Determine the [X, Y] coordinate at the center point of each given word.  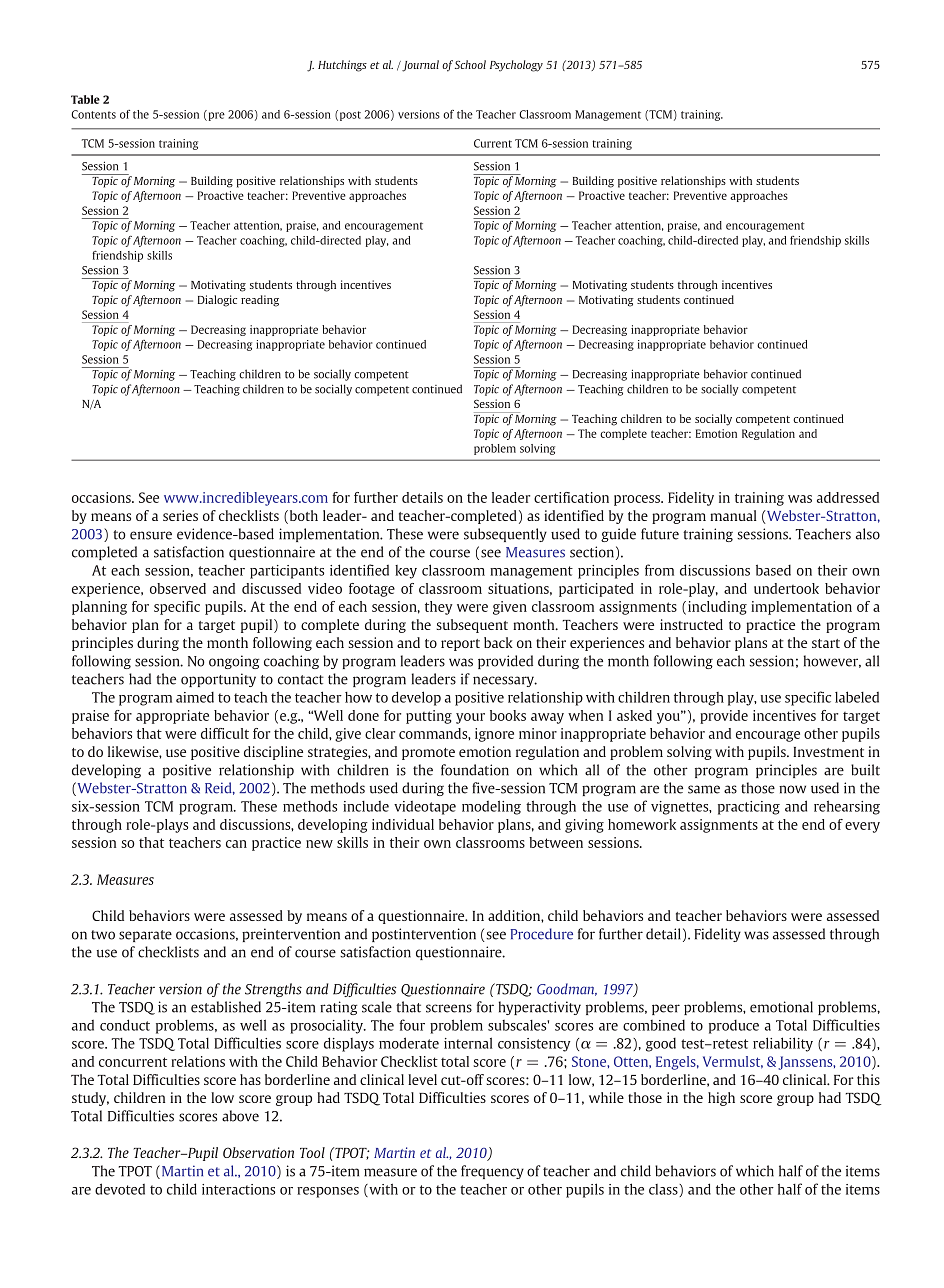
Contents [93, 114]
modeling [491, 807]
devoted [120, 1189]
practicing [749, 808]
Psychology [516, 66]
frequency [492, 1172]
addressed [848, 497]
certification [571, 497]
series [180, 515]
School [470, 64]
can [236, 844]
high [721, 1099]
